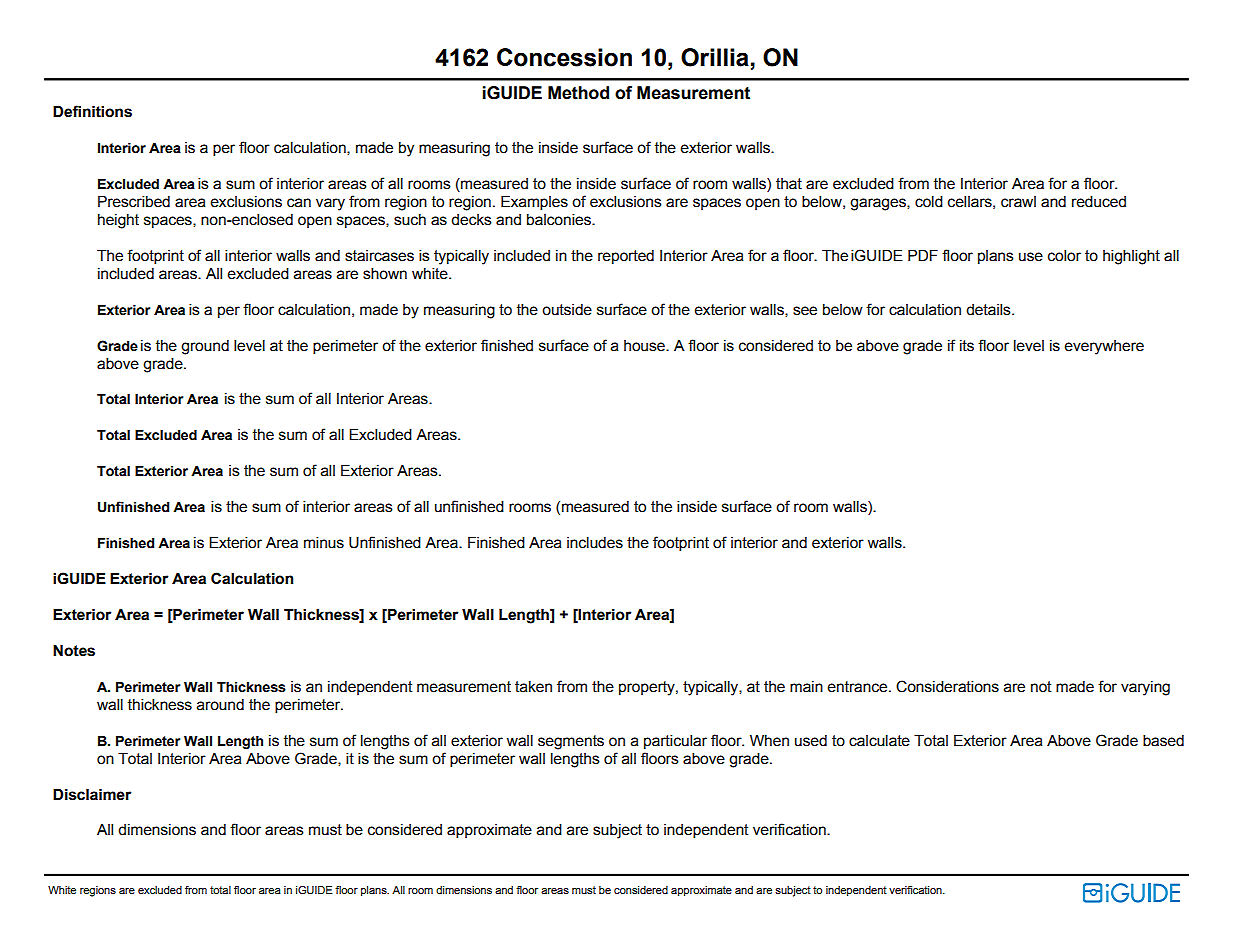  I want to click on everywhere, so click(1104, 347).
